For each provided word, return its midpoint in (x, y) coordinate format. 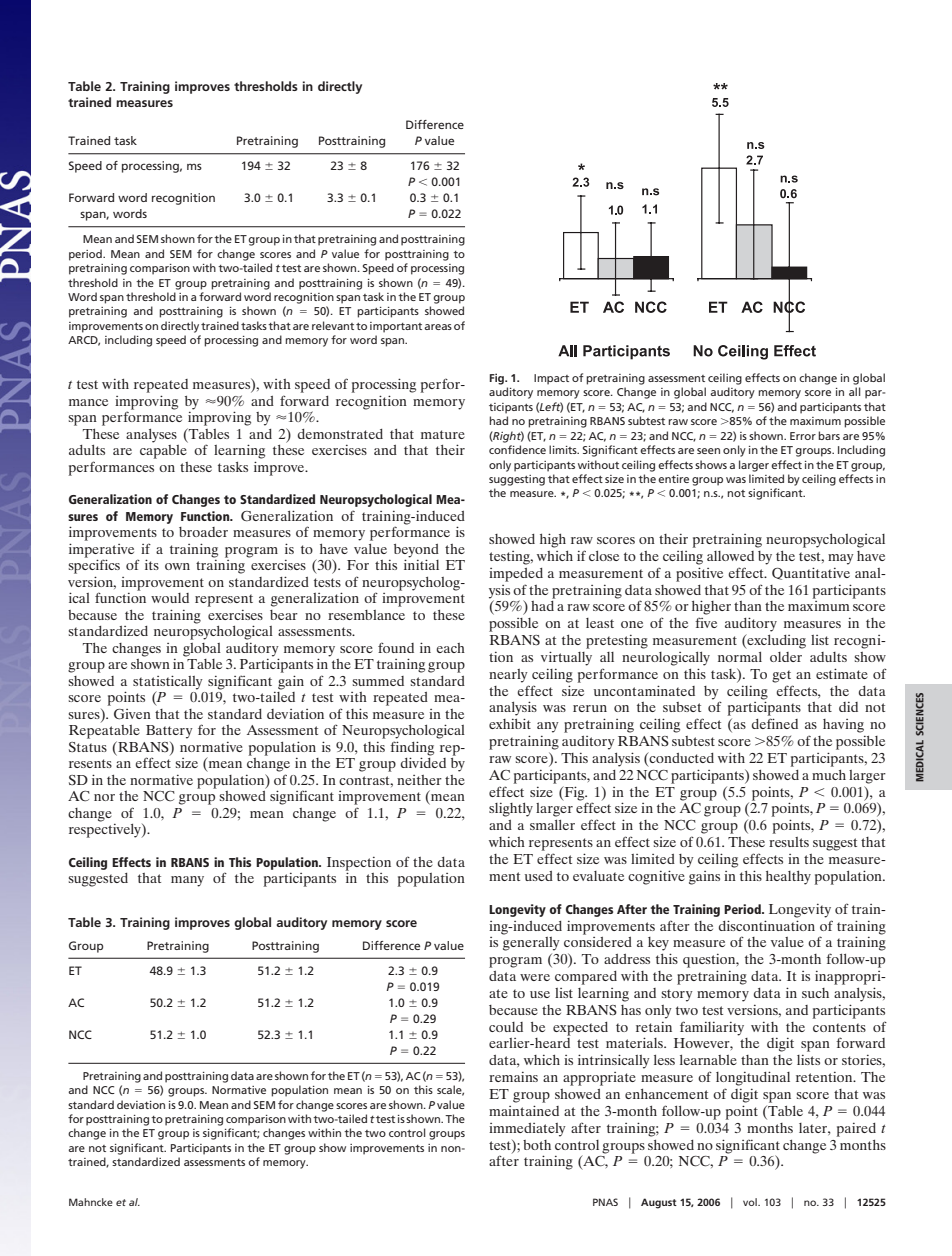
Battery (169, 732)
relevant (333, 325)
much (829, 775)
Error (803, 436)
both (537, 1145)
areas (438, 327)
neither (419, 780)
